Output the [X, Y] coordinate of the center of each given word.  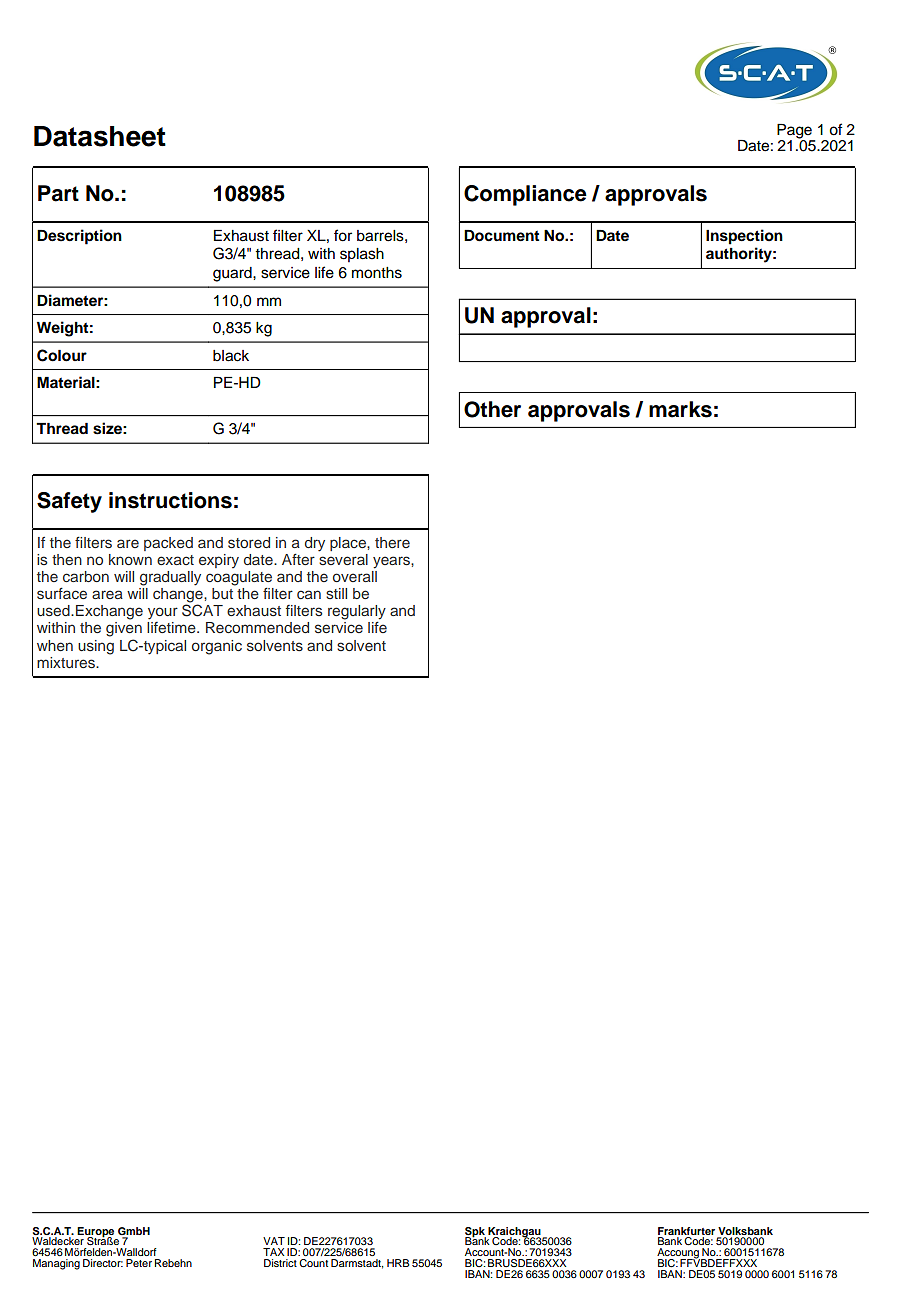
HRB [398, 1263]
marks [680, 409]
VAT [274, 1241]
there [392, 542]
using [96, 647]
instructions [170, 500]
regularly [357, 612]
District [280, 1263]
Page [795, 132]
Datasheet [100, 136]
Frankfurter [686, 1231]
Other [492, 409]
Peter [139, 1263]
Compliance [525, 195]
